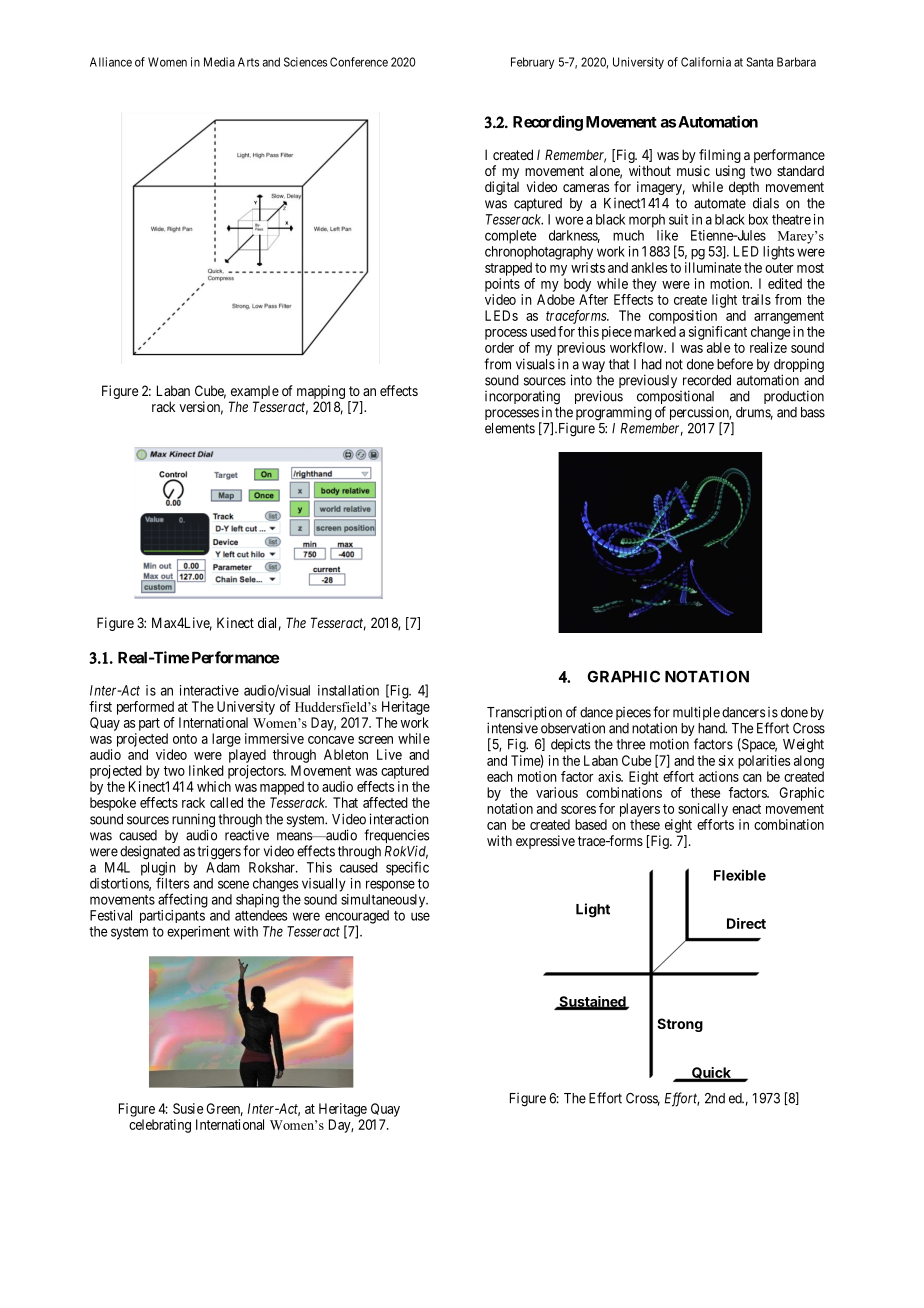 The height and width of the document is (1308, 924). What do you see at coordinates (532, 63) in the document?
I see `February` at bounding box center [532, 63].
